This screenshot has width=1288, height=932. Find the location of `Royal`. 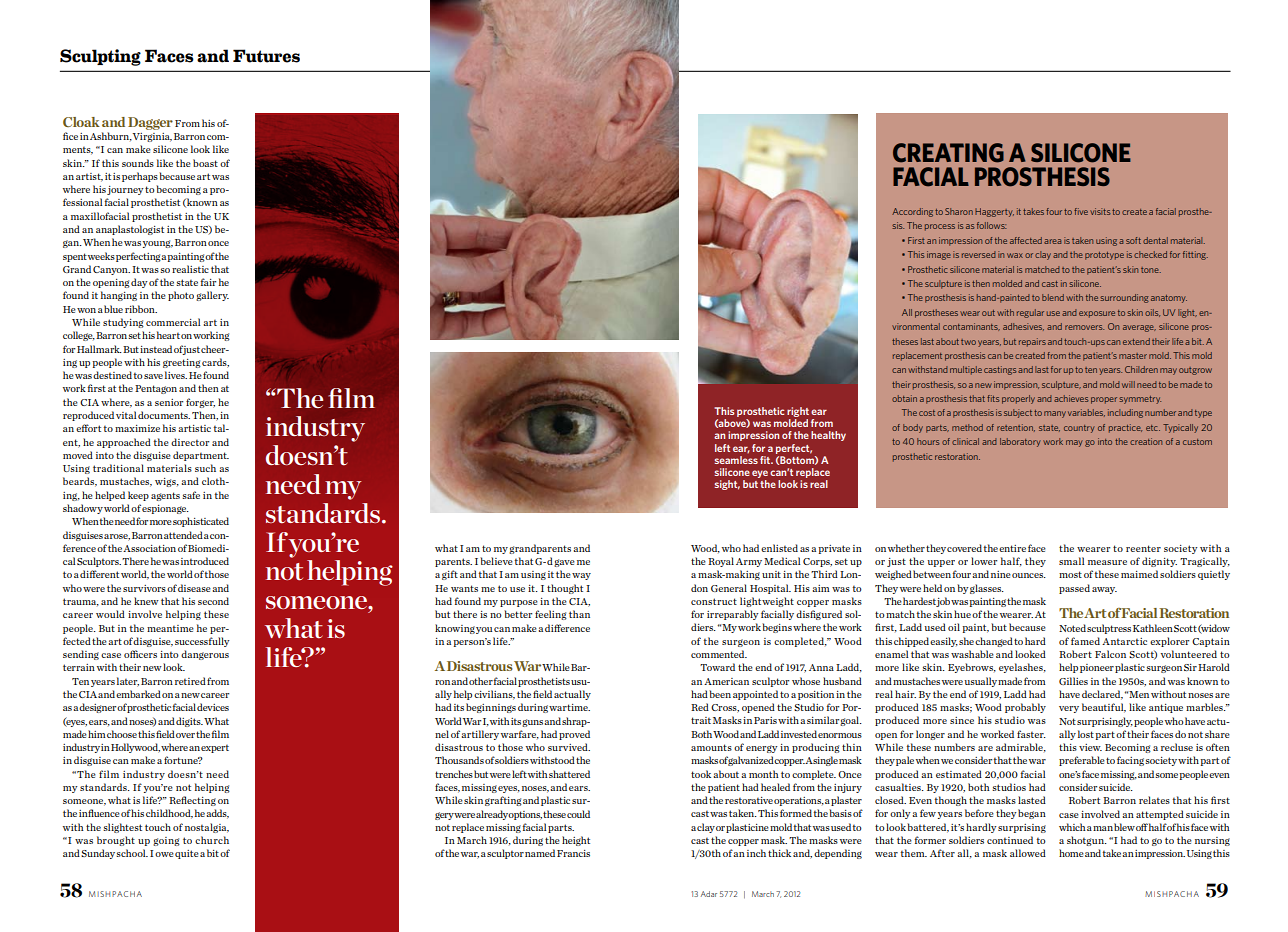

Royal is located at coordinates (721, 562).
